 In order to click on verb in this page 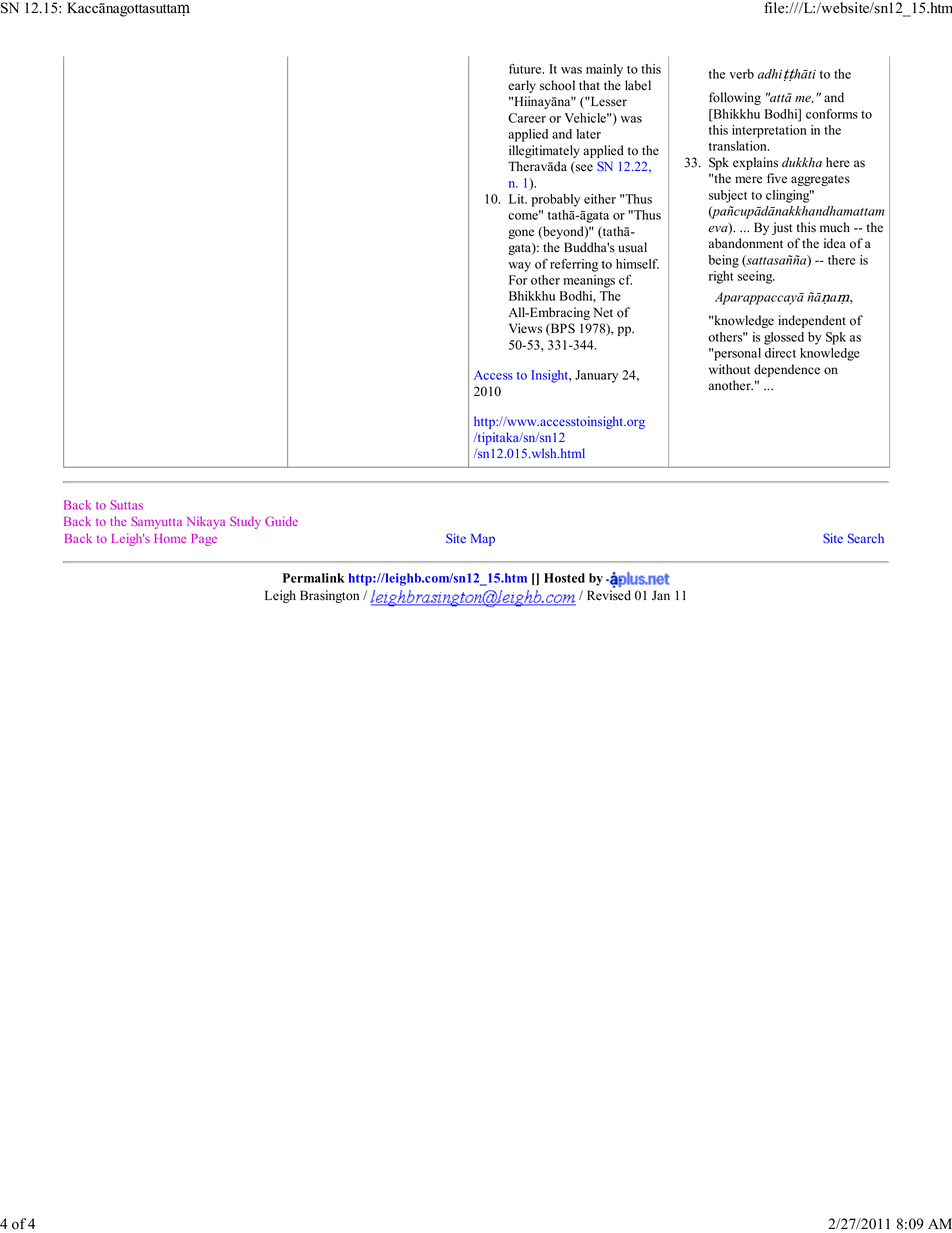, I will do `click(741, 74)`.
